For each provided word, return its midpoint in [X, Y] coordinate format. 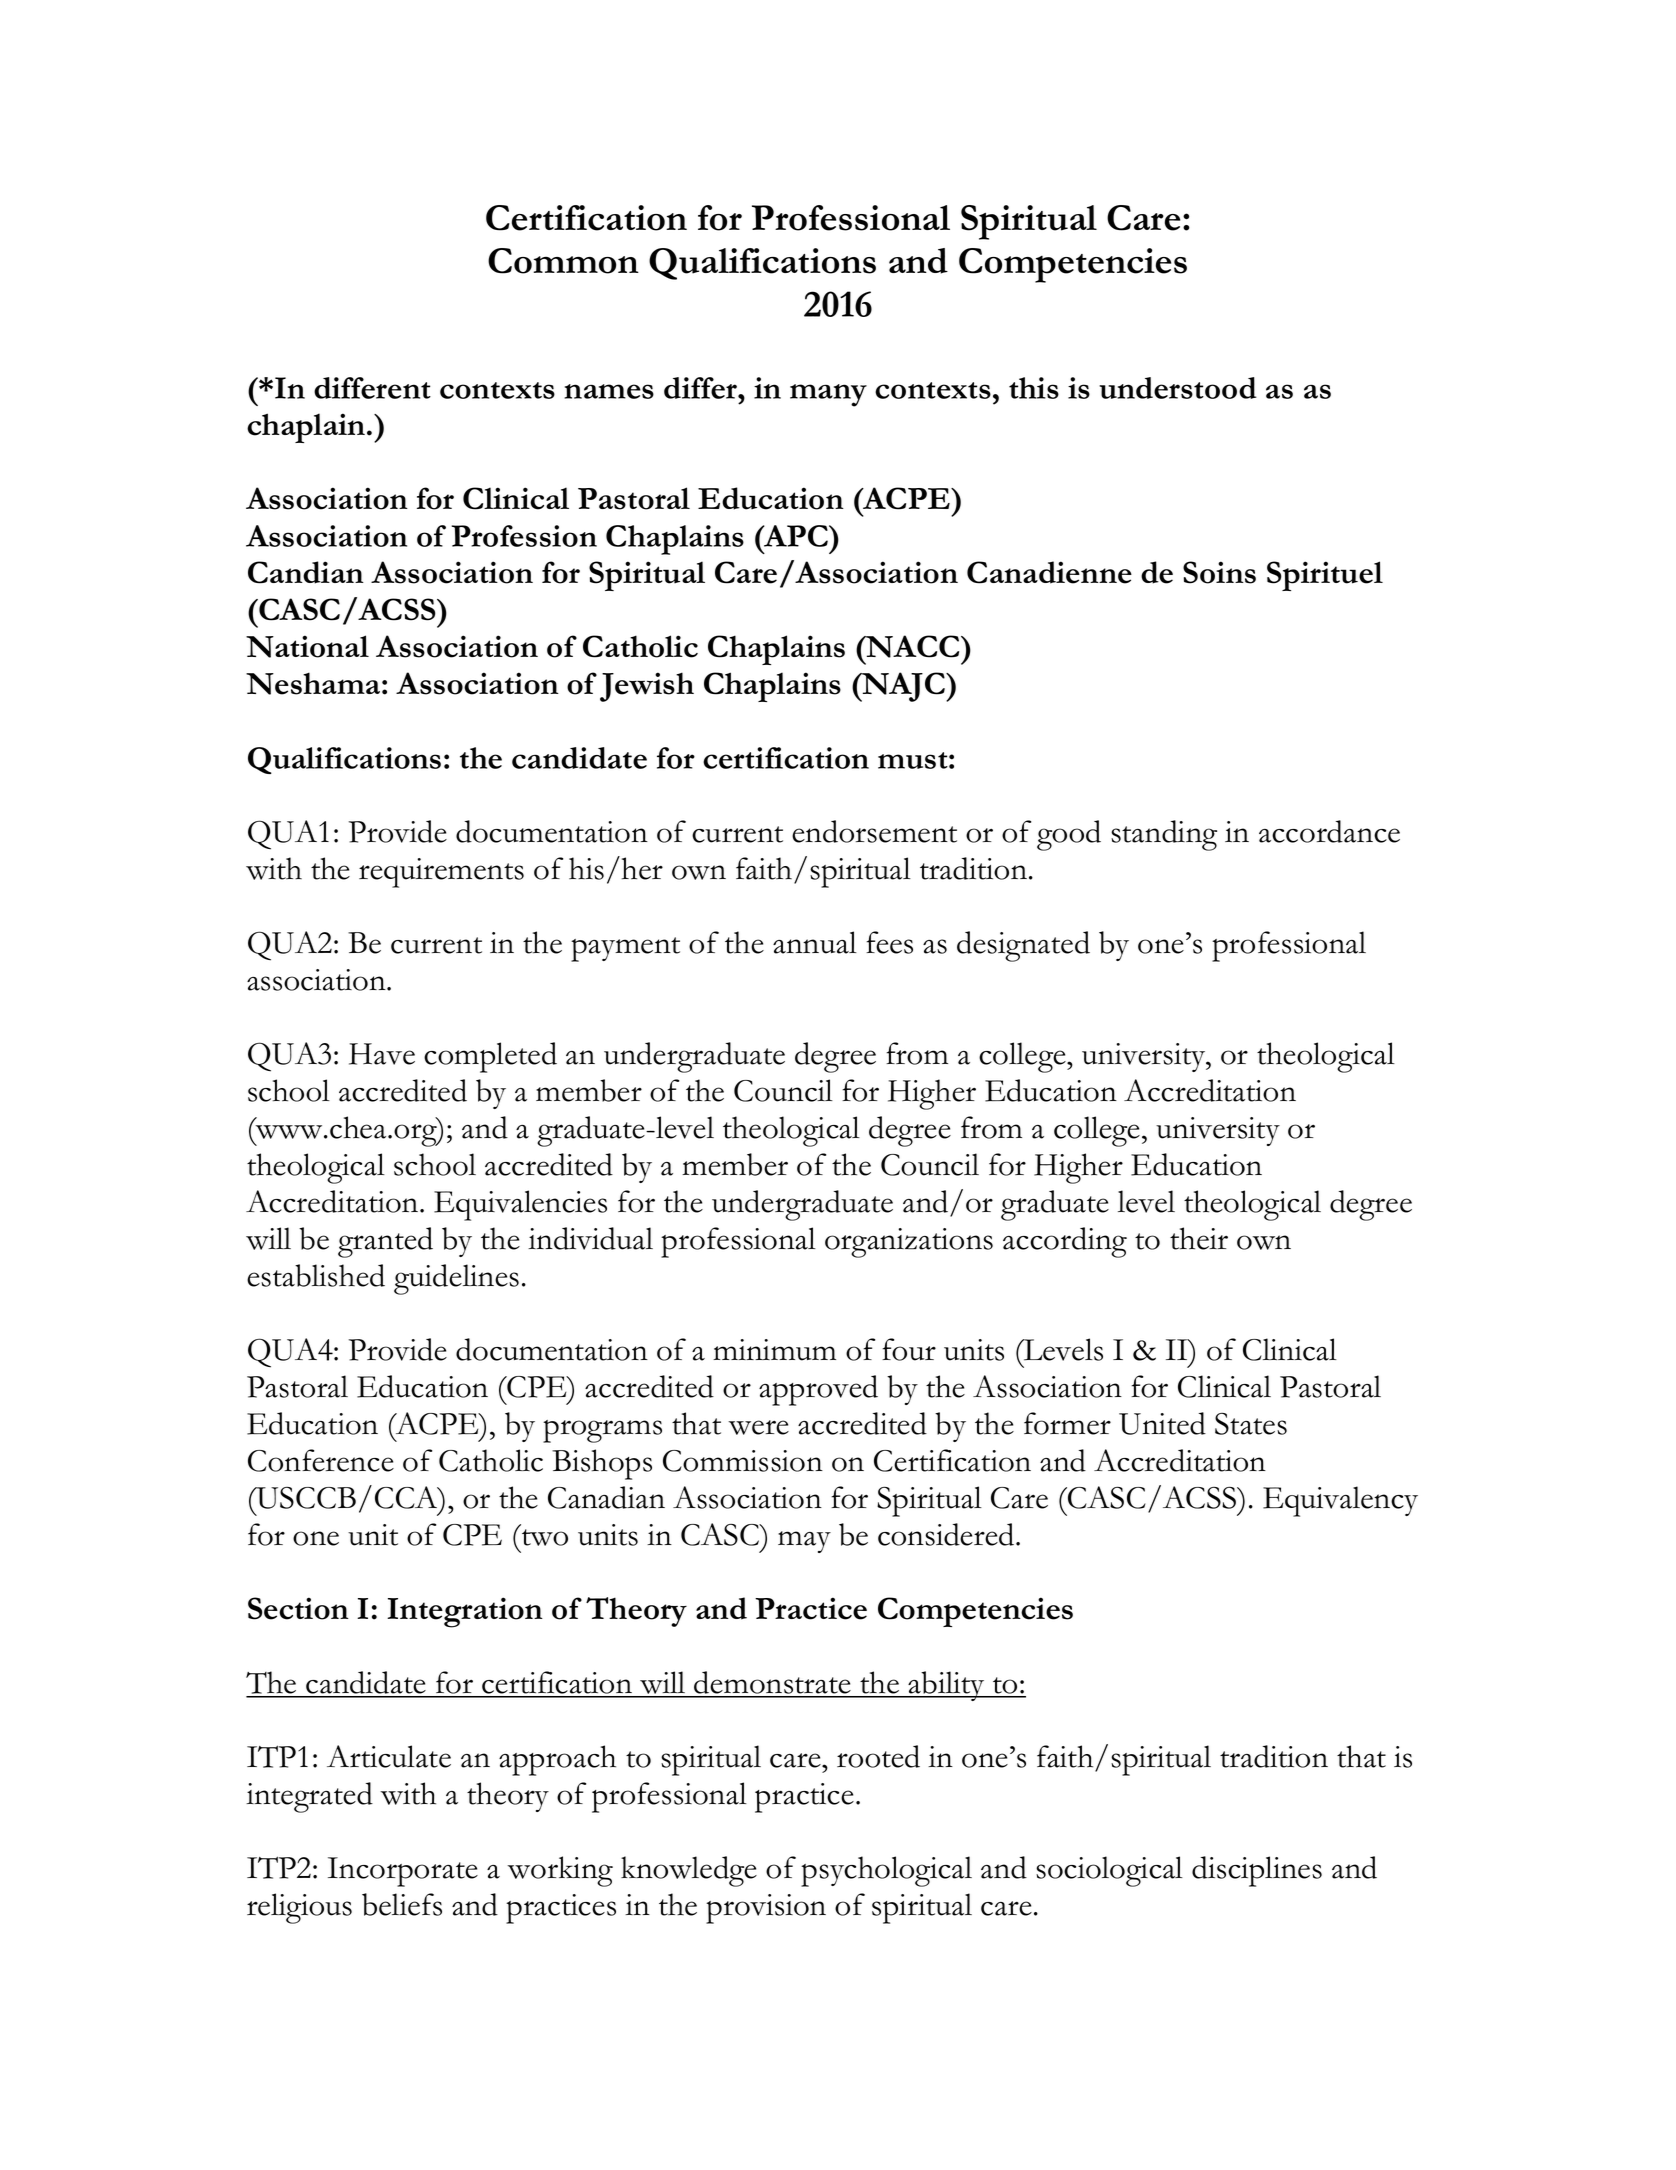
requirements [441, 873]
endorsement [874, 831]
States [1251, 1424]
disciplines [1257, 1871]
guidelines [456, 1279]
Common [563, 261]
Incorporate [403, 1872]
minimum [774, 1350]
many [828, 395]
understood [1178, 388]
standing [1164, 835]
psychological [886, 1871]
